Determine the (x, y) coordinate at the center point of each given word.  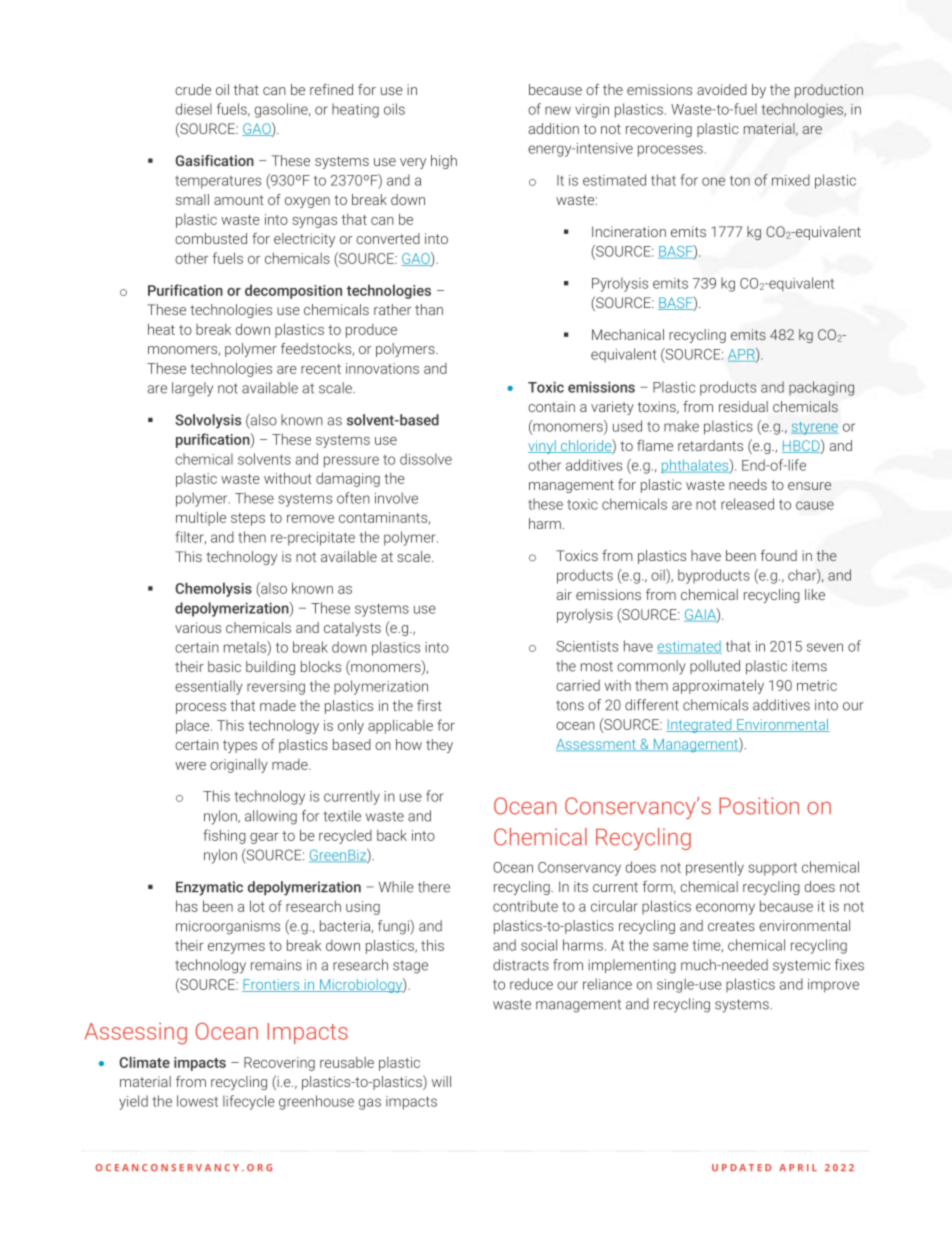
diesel (194, 109)
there (434, 887)
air (564, 594)
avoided (722, 89)
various (198, 627)
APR (742, 355)
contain (551, 406)
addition (554, 128)
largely (192, 389)
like (815, 594)
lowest (197, 1101)
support (772, 869)
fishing (224, 836)
